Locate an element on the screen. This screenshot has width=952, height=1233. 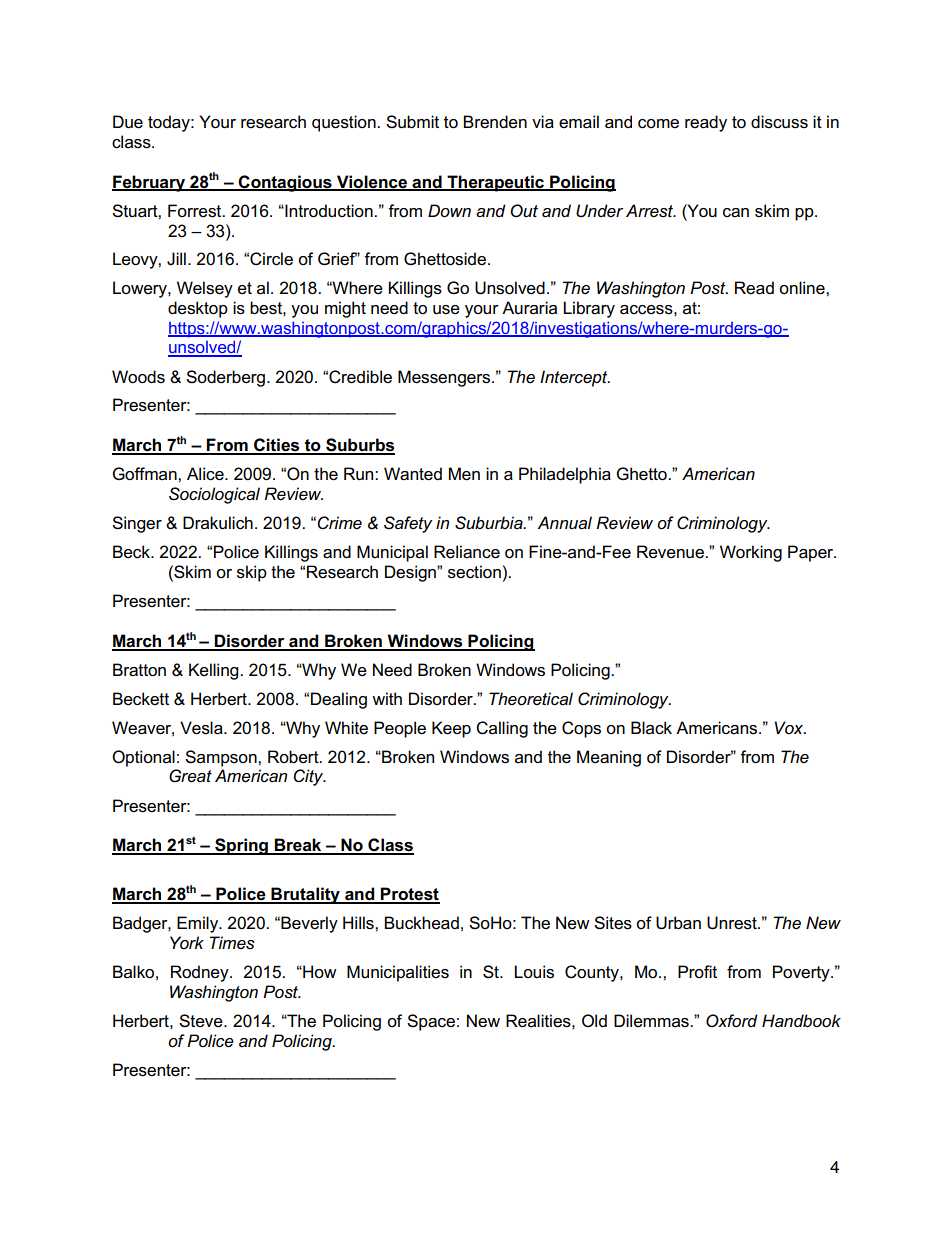
Spring is located at coordinates (241, 846).
